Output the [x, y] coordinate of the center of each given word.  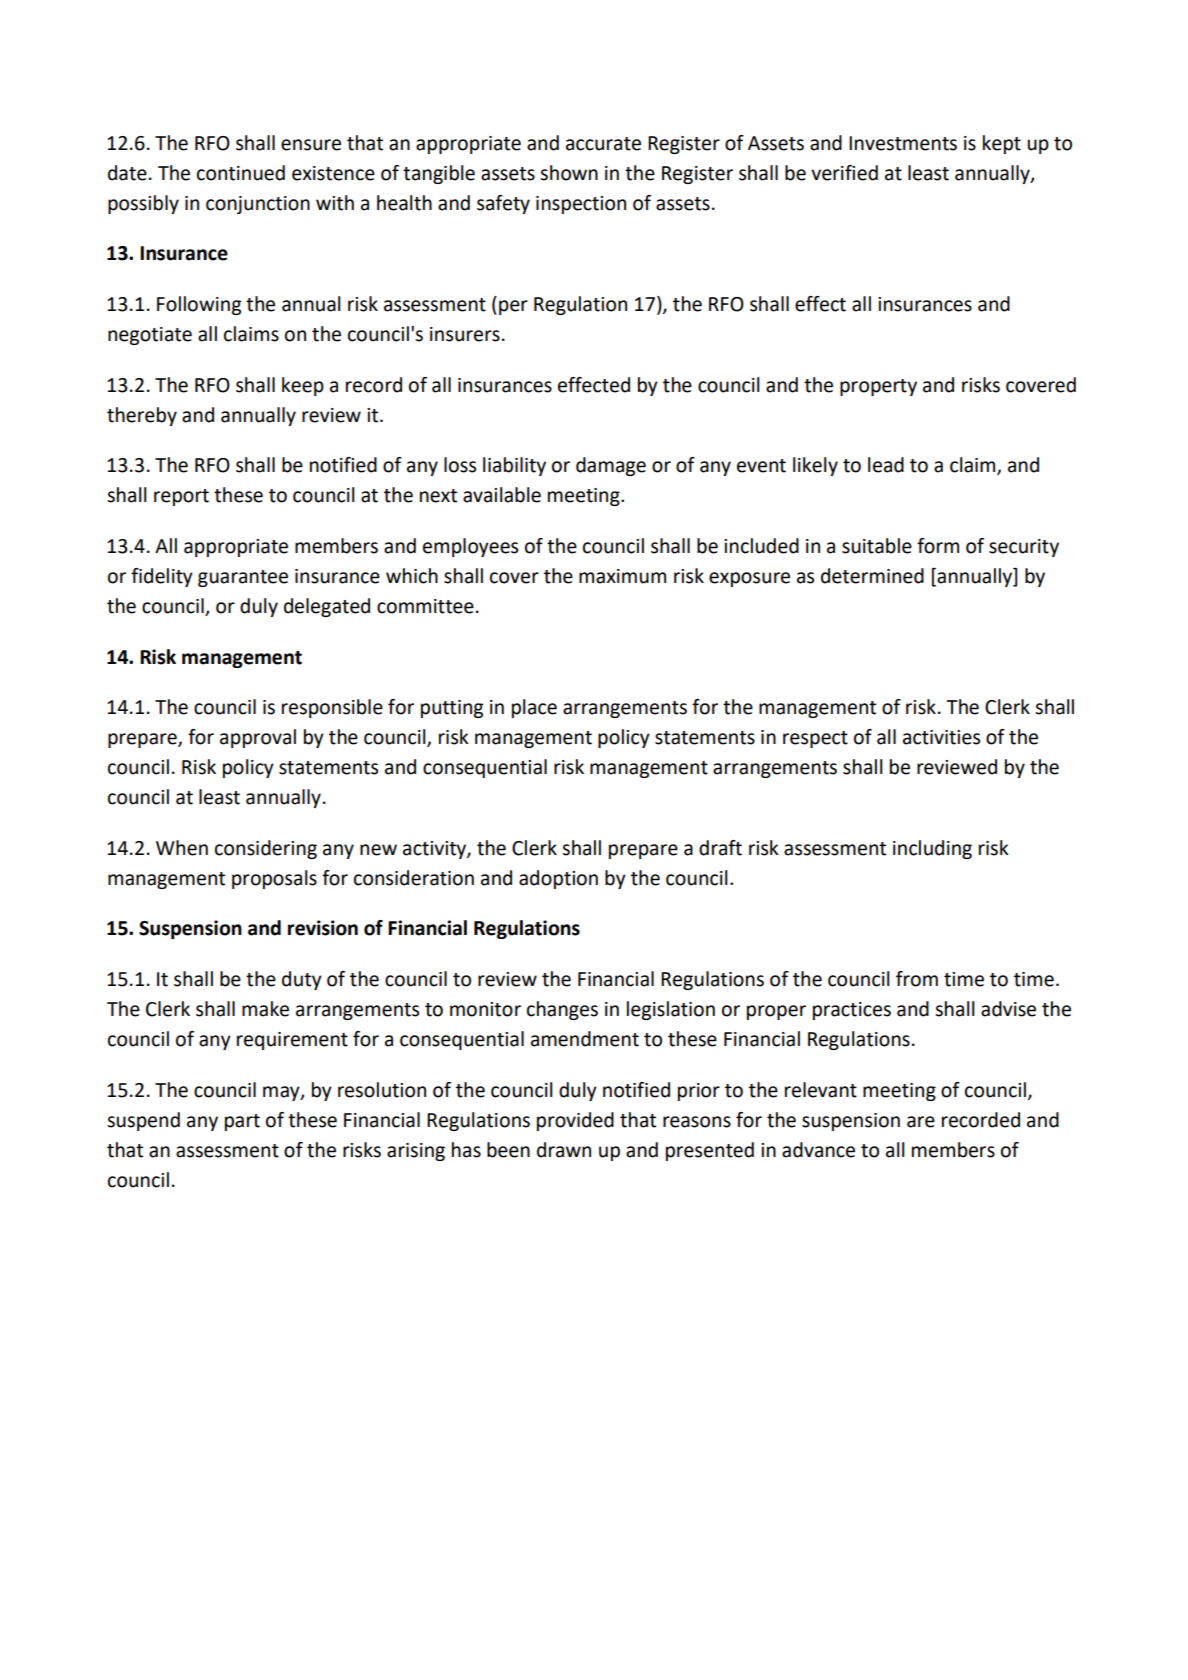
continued [241, 173]
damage [611, 466]
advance [818, 1150]
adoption [558, 879]
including [932, 849]
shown [569, 173]
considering [266, 849]
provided [575, 1121]
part [242, 1122]
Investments [903, 143]
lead [886, 465]
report [181, 497]
